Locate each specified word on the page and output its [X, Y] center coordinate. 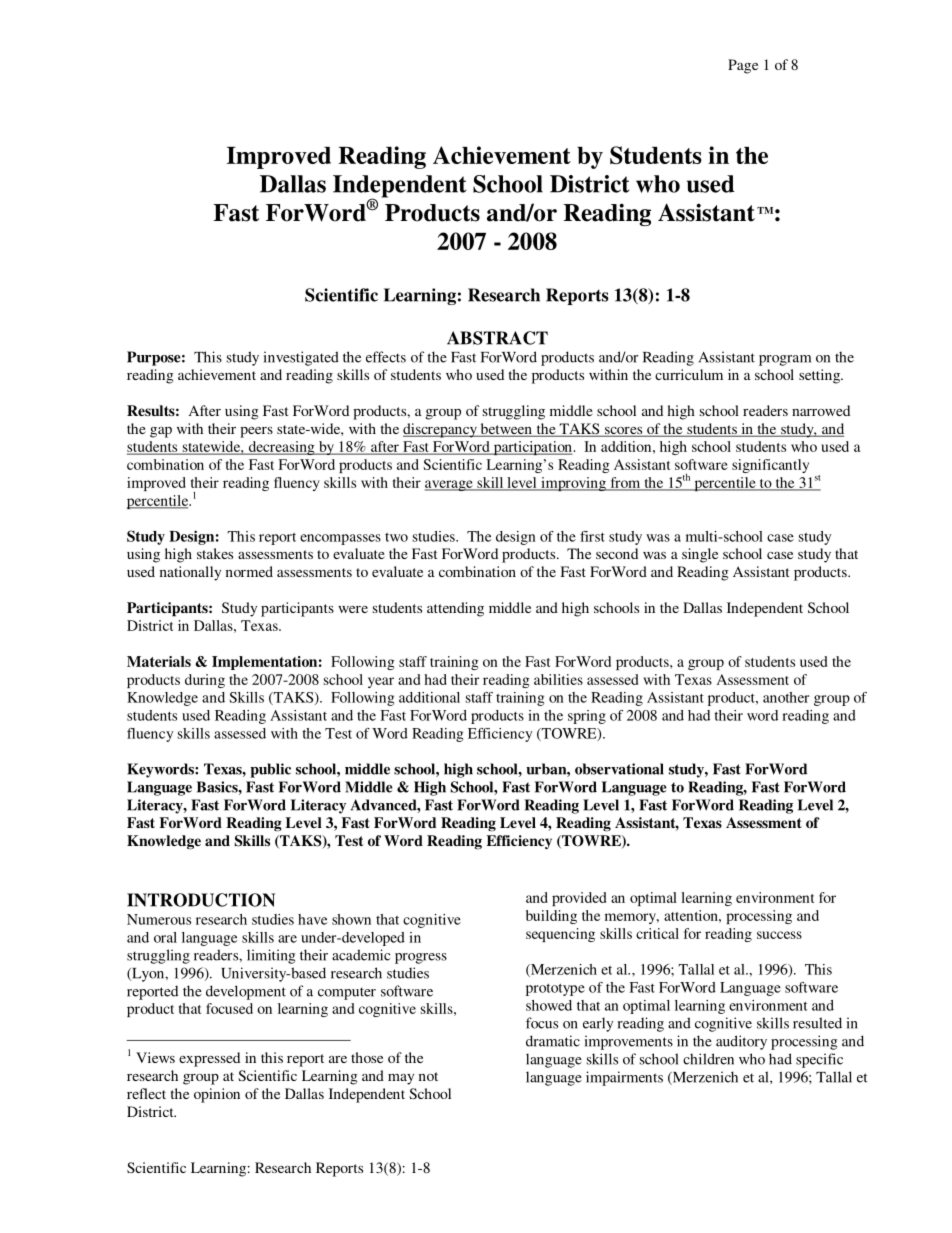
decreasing [281, 448]
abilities [558, 679]
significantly [770, 466]
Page [743, 66]
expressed [209, 1059]
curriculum [689, 374]
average [450, 485]
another [786, 697]
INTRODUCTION [201, 900]
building [551, 917]
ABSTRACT [497, 338]
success [779, 935]
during [205, 681]
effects [386, 357]
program [785, 360]
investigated [301, 358]
